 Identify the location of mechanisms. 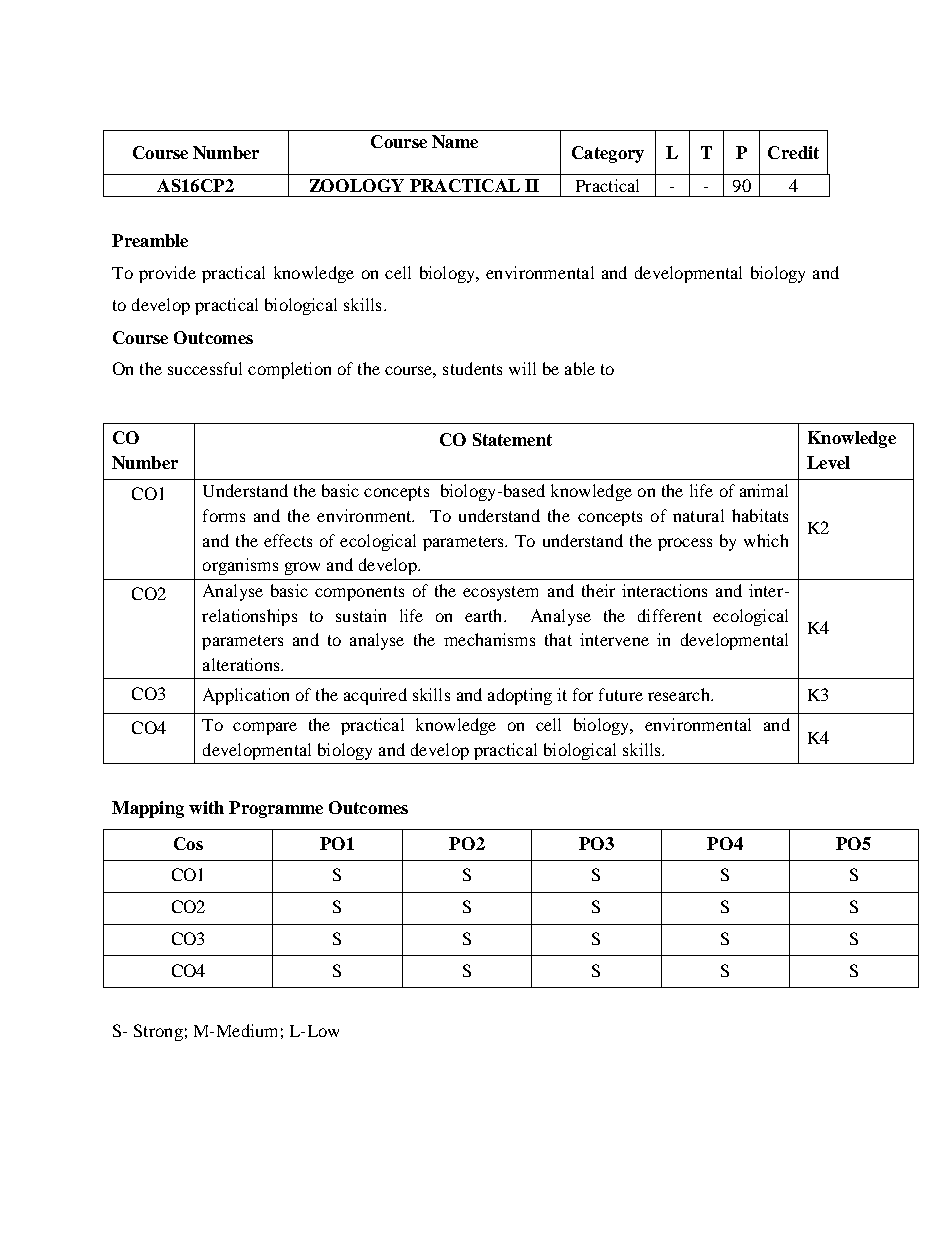
(489, 639).
